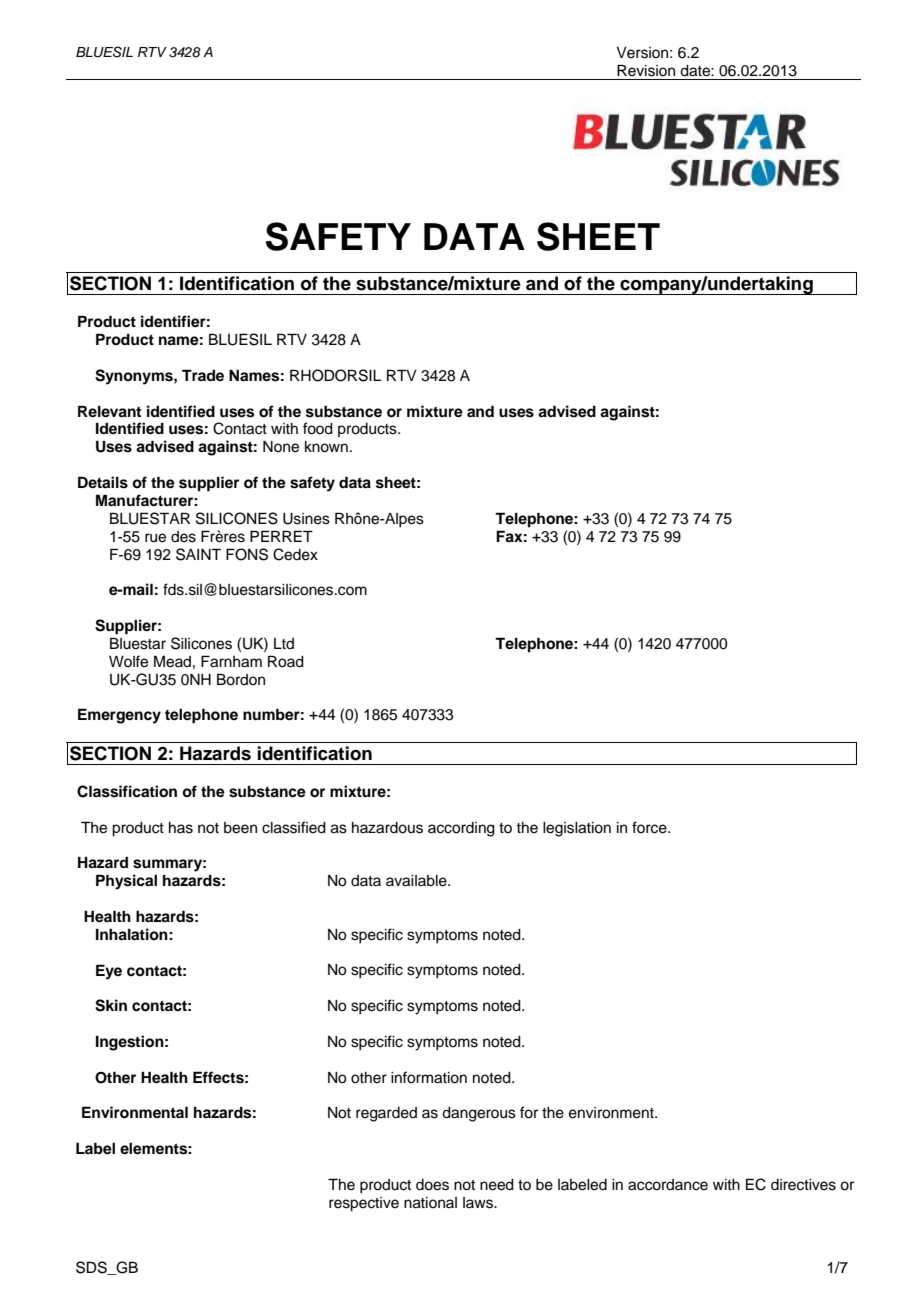  What do you see at coordinates (650, 827) in the screenshot?
I see `force` at bounding box center [650, 827].
